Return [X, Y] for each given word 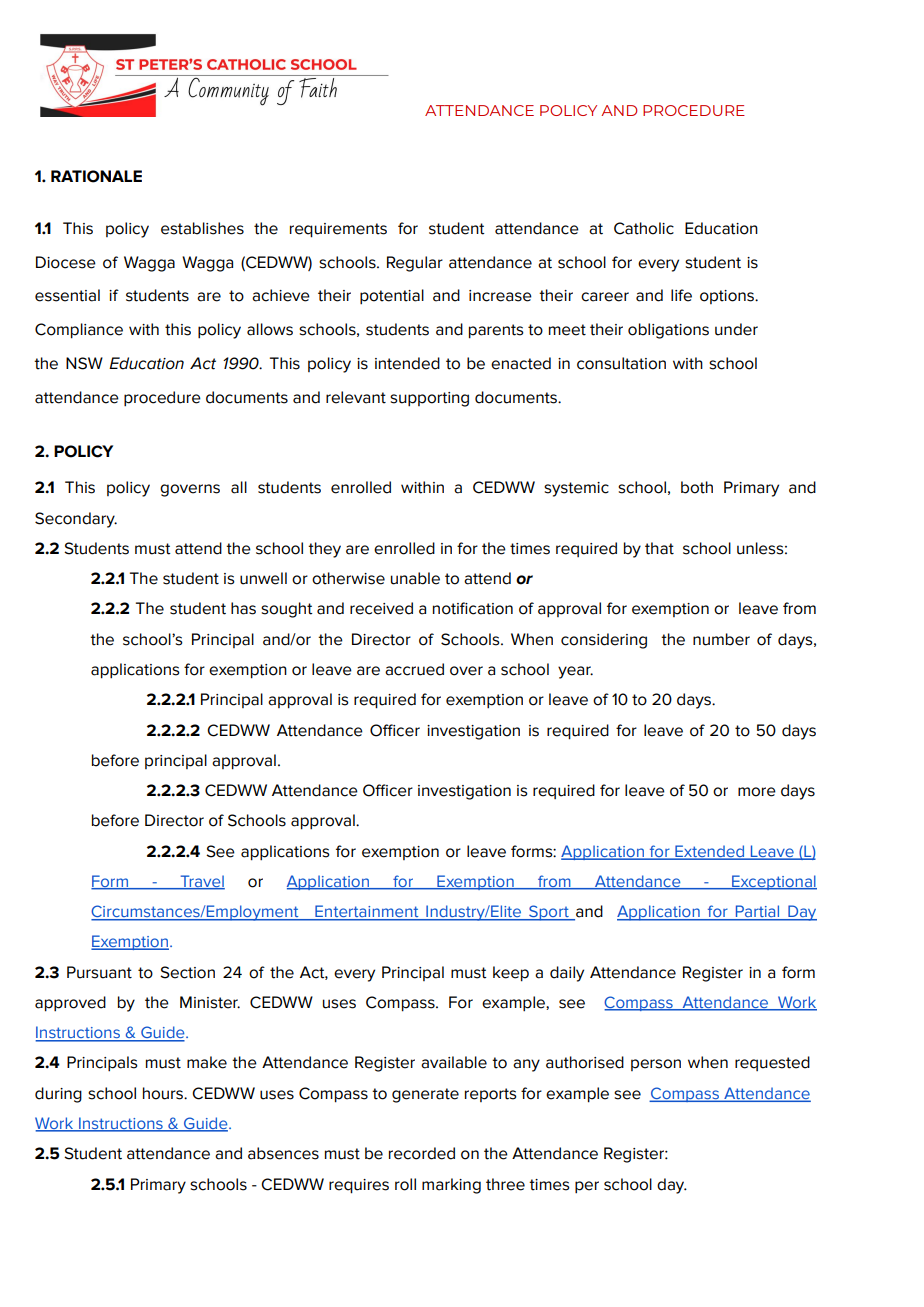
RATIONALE [96, 176]
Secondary [76, 520]
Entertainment [367, 912]
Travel [201, 882]
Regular [415, 264]
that [659, 548]
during [58, 1095]
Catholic [644, 228]
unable [415, 578]
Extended [709, 852]
